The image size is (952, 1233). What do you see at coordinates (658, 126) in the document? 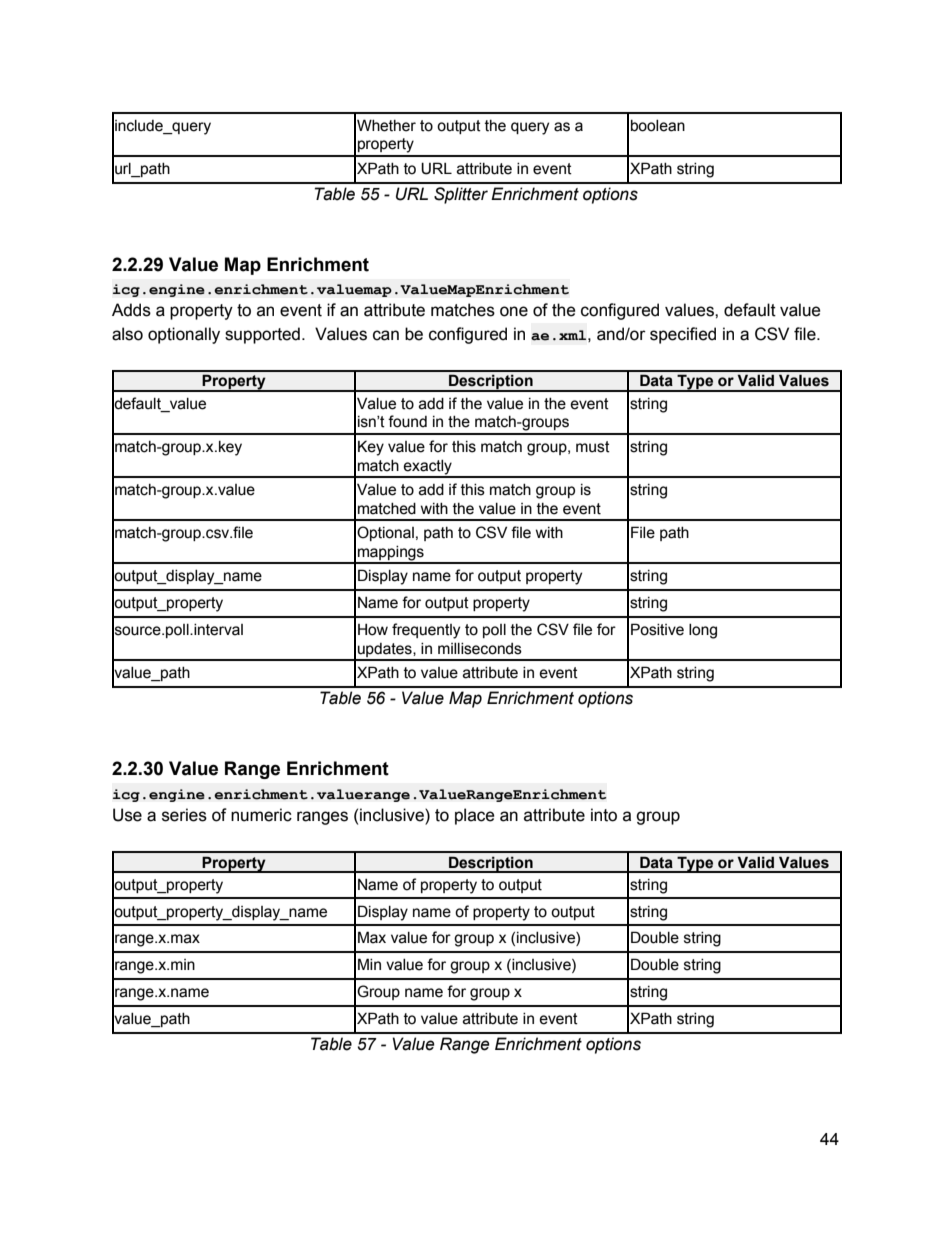
I see `boolean` at bounding box center [658, 126].
